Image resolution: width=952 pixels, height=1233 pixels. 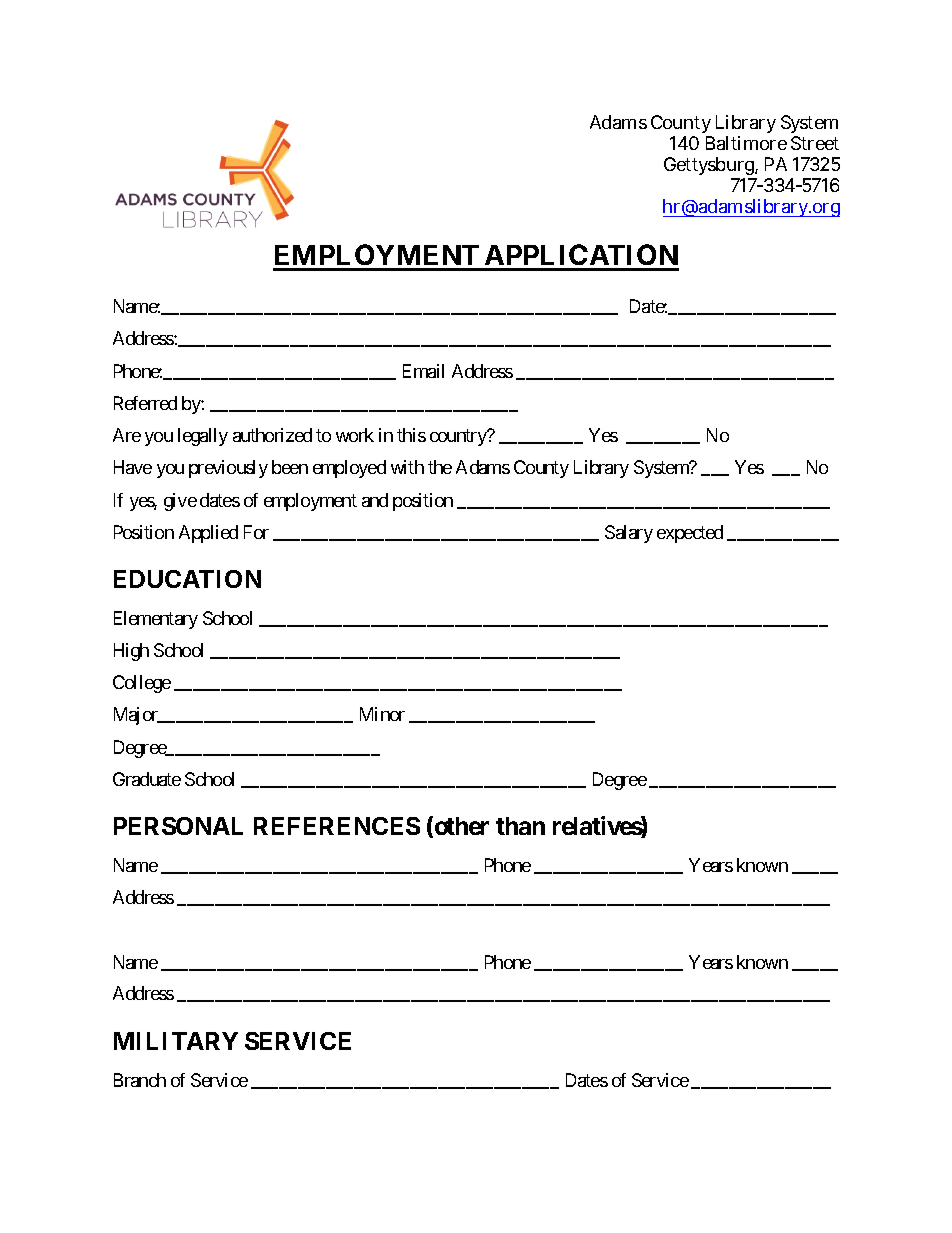 I want to click on Baltimore, so click(x=746, y=143).
